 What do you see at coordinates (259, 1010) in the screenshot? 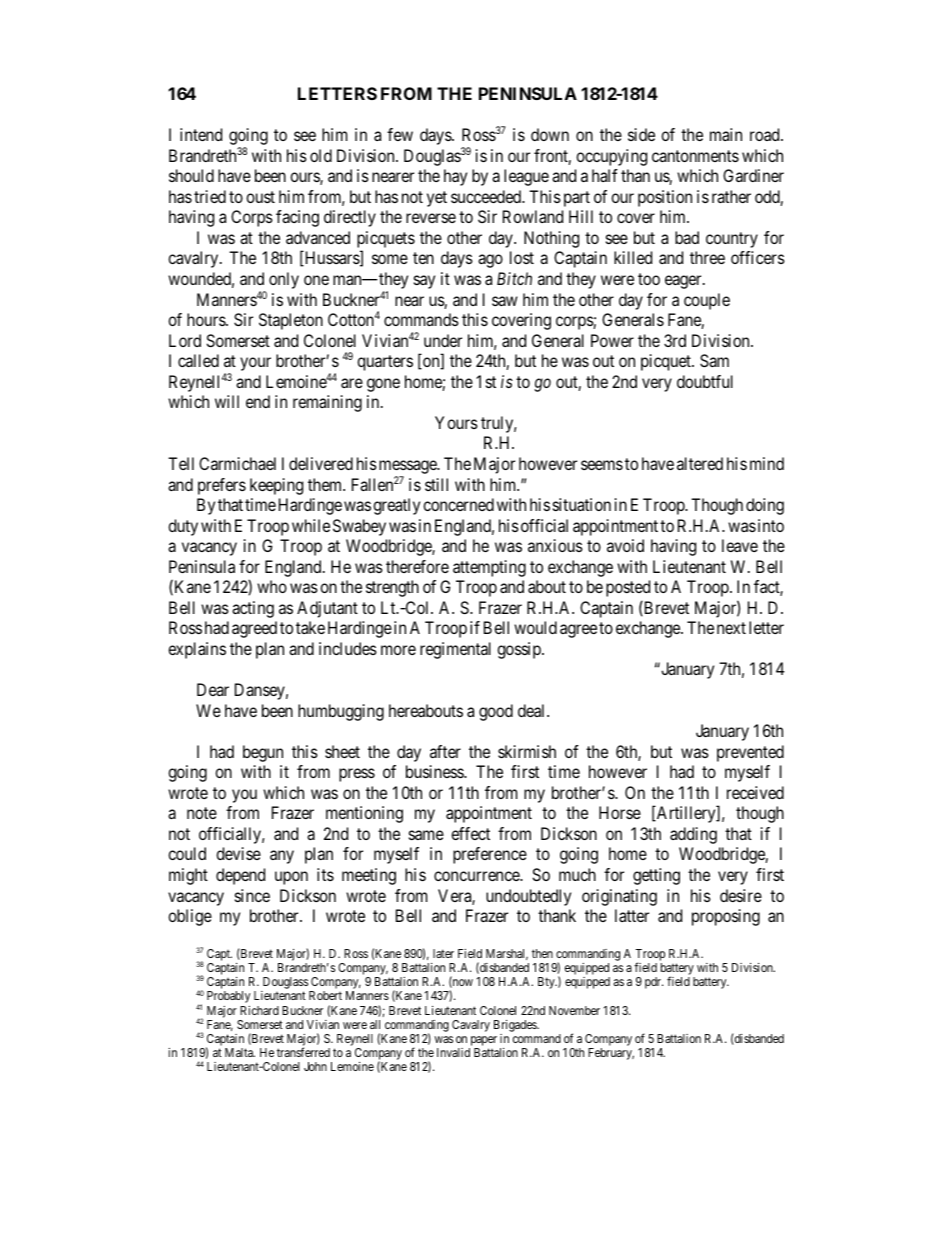
I see `Richard` at bounding box center [259, 1010].
